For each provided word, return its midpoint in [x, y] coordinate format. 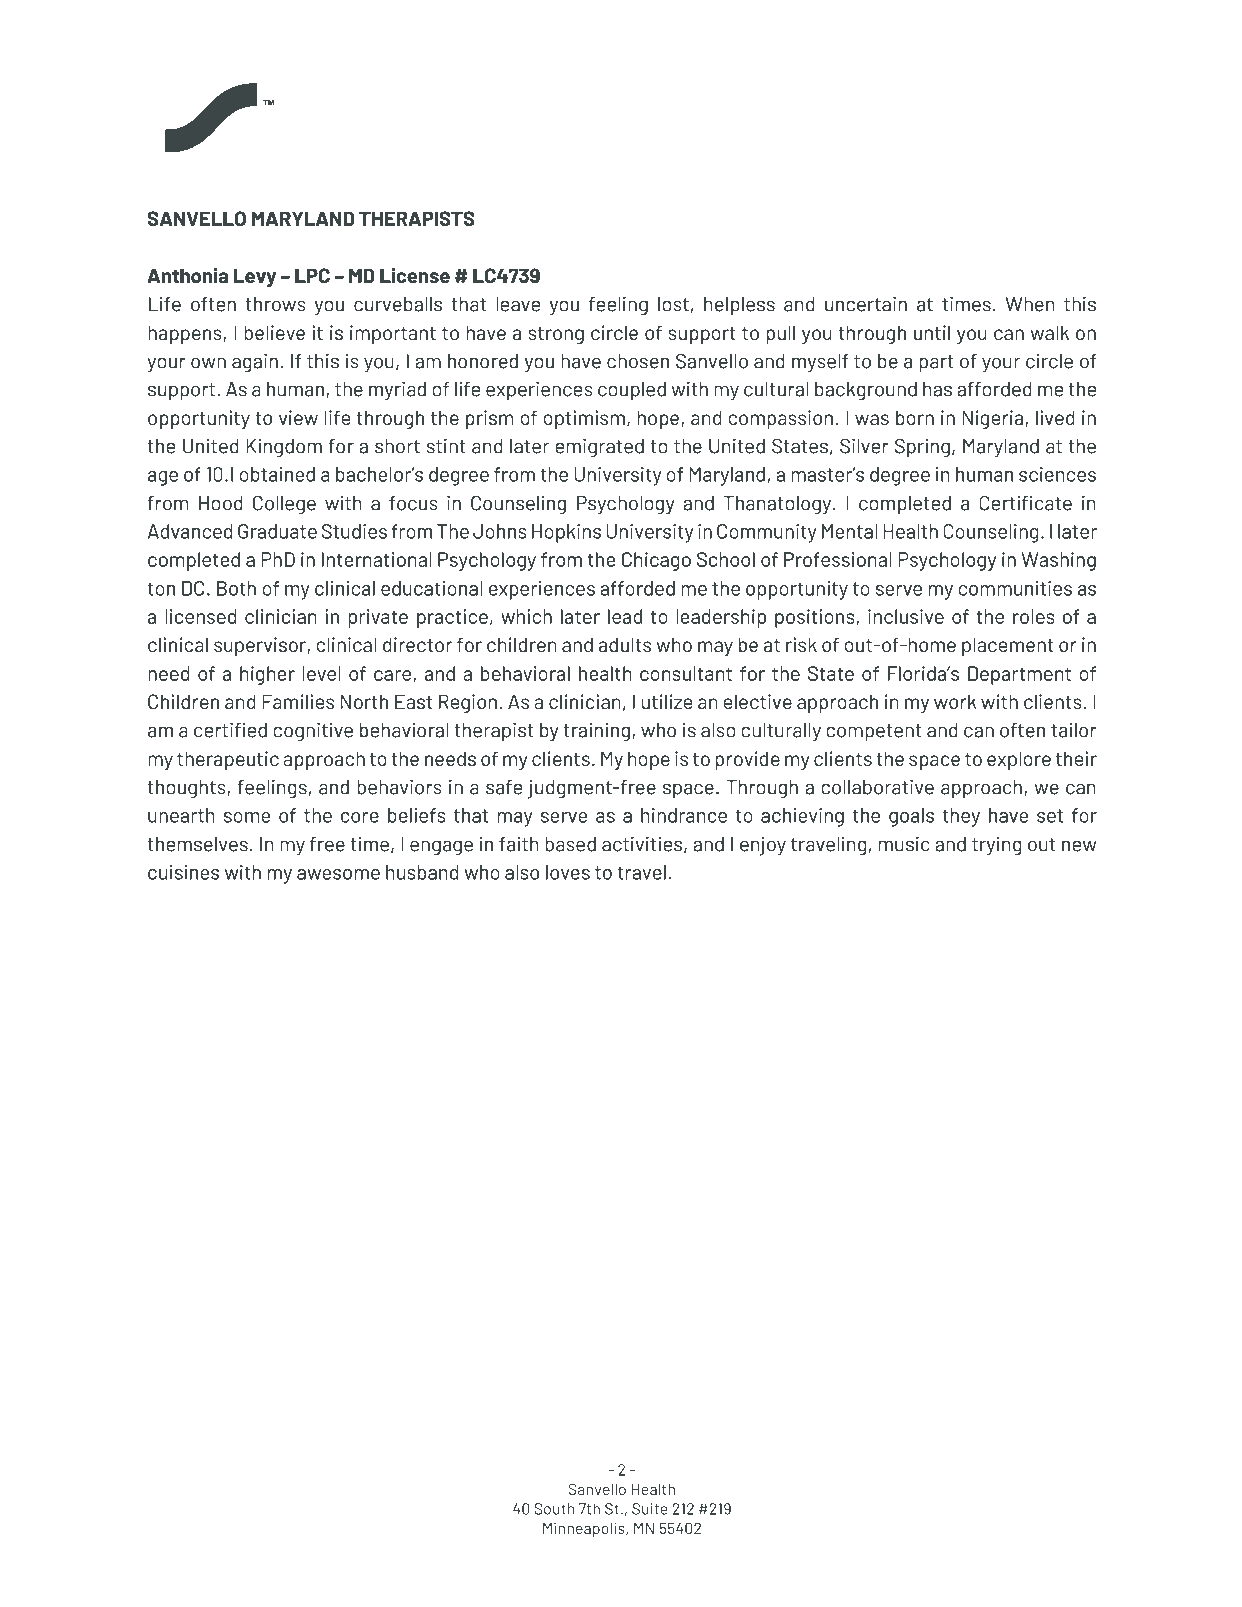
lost [673, 304]
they [961, 817]
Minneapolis [585, 1529]
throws [275, 304]
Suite [650, 1509]
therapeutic [228, 760]
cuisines [183, 872]
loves [568, 872]
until [932, 332]
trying [997, 846]
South [554, 1509]
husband [422, 872]
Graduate [277, 531]
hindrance [684, 815]
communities [1015, 588]
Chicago [656, 561]
